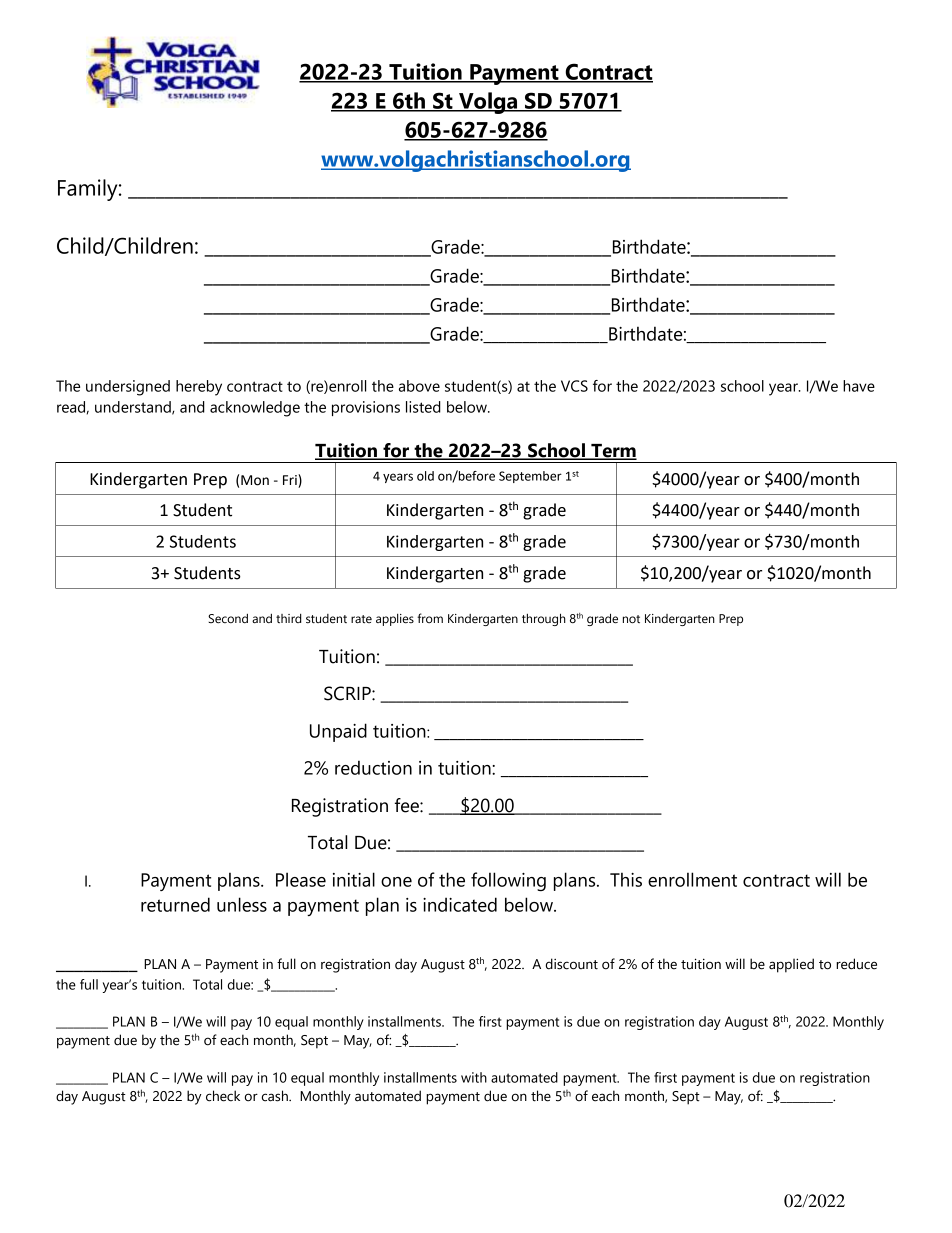 This page has height=1233, width=952. What do you see at coordinates (228, 618) in the page?
I see `Second` at bounding box center [228, 618].
